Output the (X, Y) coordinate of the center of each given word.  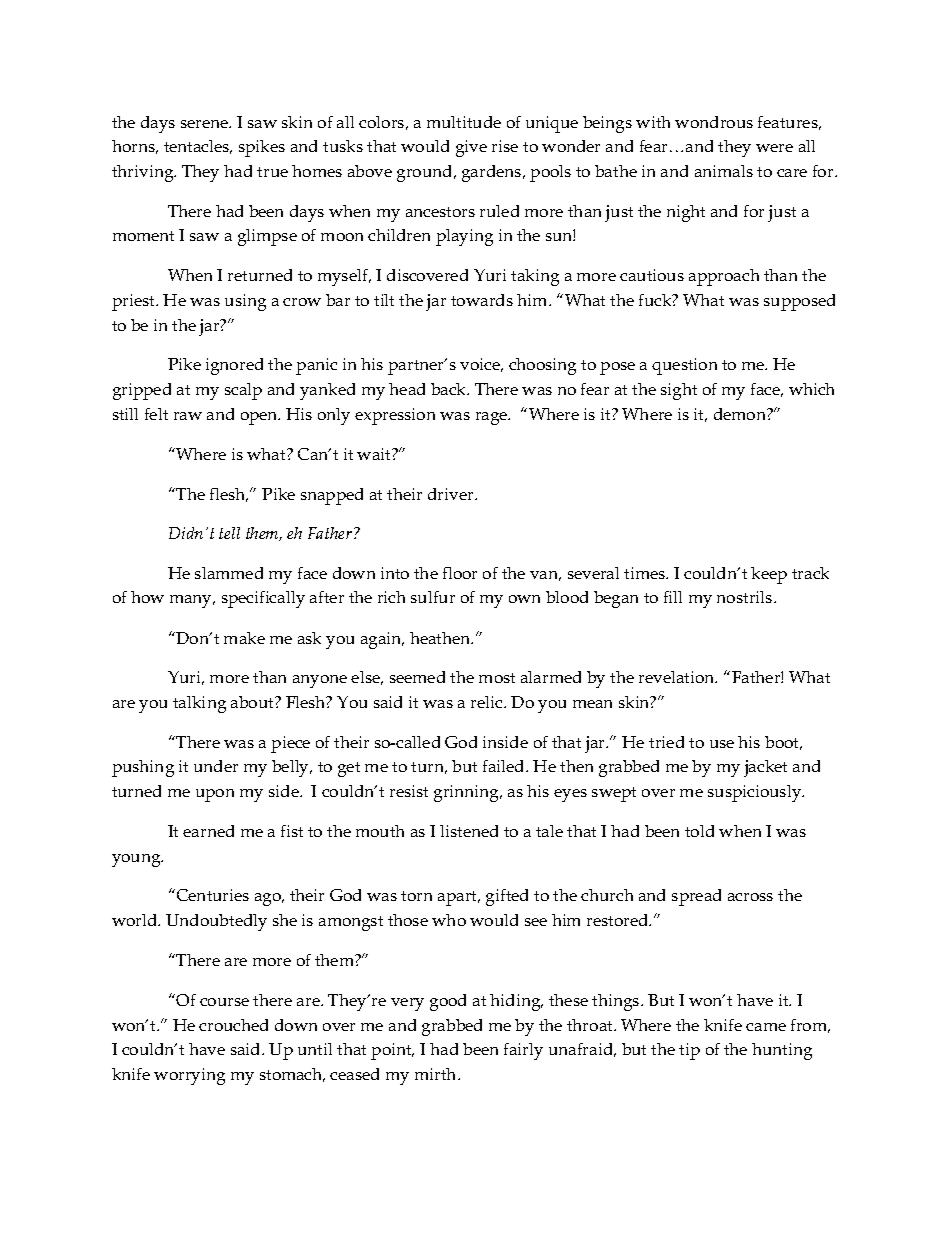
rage (493, 418)
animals (724, 171)
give (471, 148)
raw (188, 416)
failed (505, 766)
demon (741, 414)
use (722, 744)
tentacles (198, 147)
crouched (233, 1025)
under (216, 766)
